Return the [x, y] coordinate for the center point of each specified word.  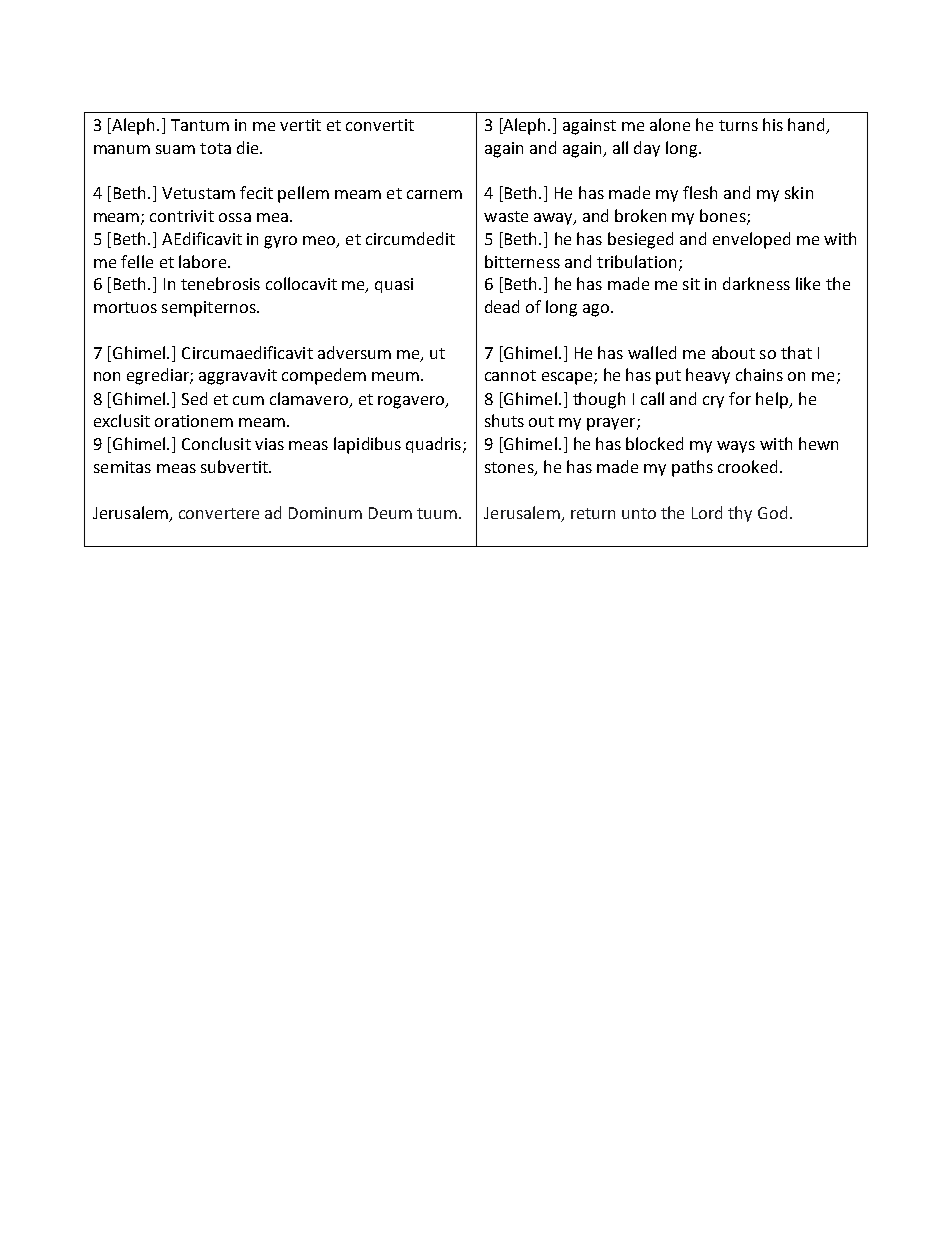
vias [269, 444]
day [647, 149]
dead [502, 306]
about [733, 352]
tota [215, 148]
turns [738, 125]
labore [204, 261]
